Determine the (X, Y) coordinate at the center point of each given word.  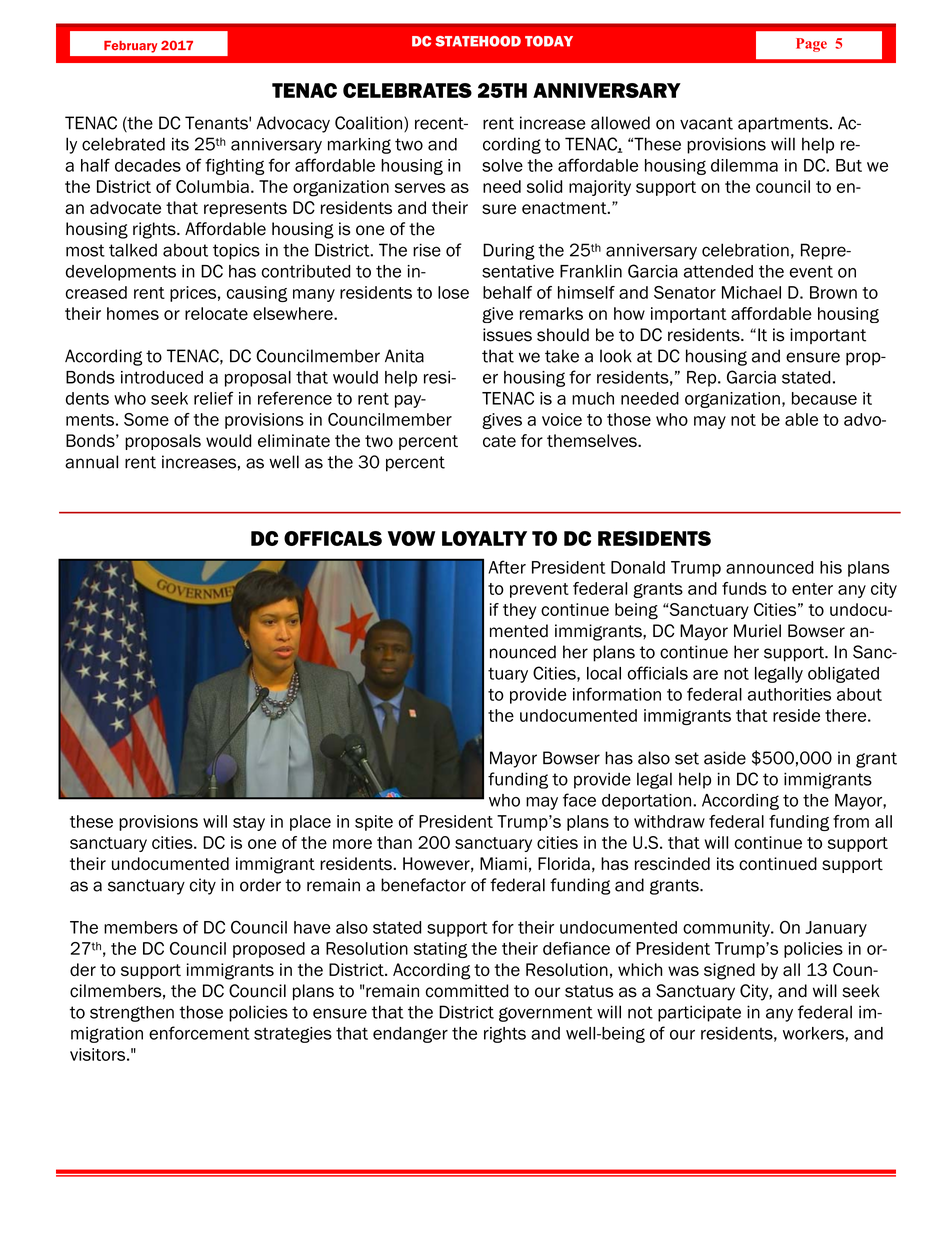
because (824, 398)
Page (811, 45)
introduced (162, 377)
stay (249, 823)
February (130, 47)
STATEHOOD (478, 41)
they (519, 611)
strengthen (132, 1014)
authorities (789, 694)
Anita (404, 356)
